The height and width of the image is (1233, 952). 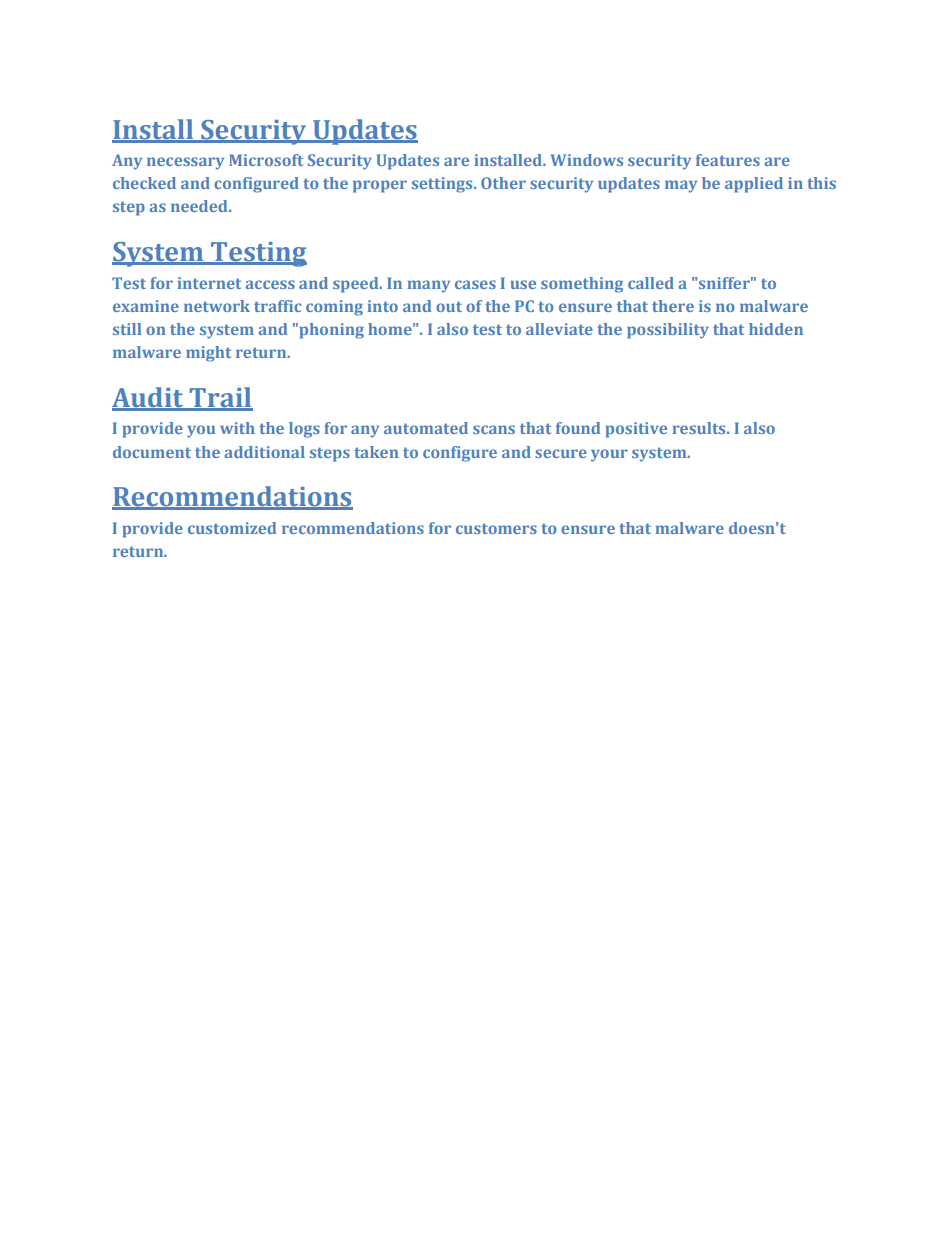 What do you see at coordinates (728, 160) in the image?
I see `features` at bounding box center [728, 160].
